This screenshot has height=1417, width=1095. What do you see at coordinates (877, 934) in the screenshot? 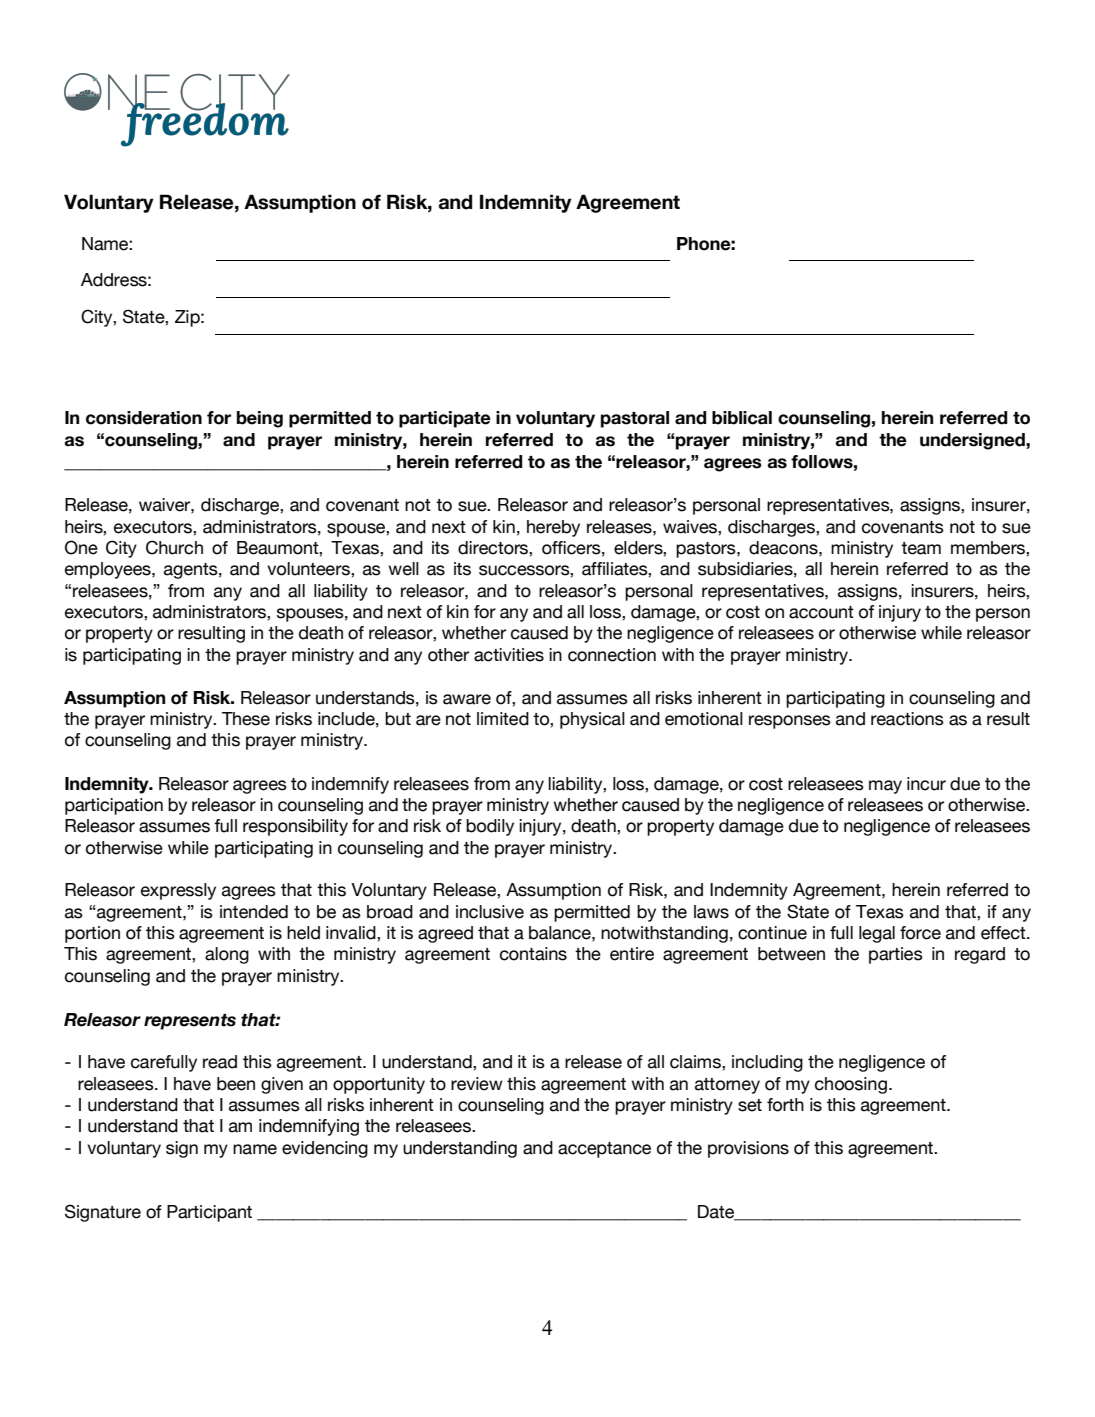
I see `legal` at bounding box center [877, 934].
